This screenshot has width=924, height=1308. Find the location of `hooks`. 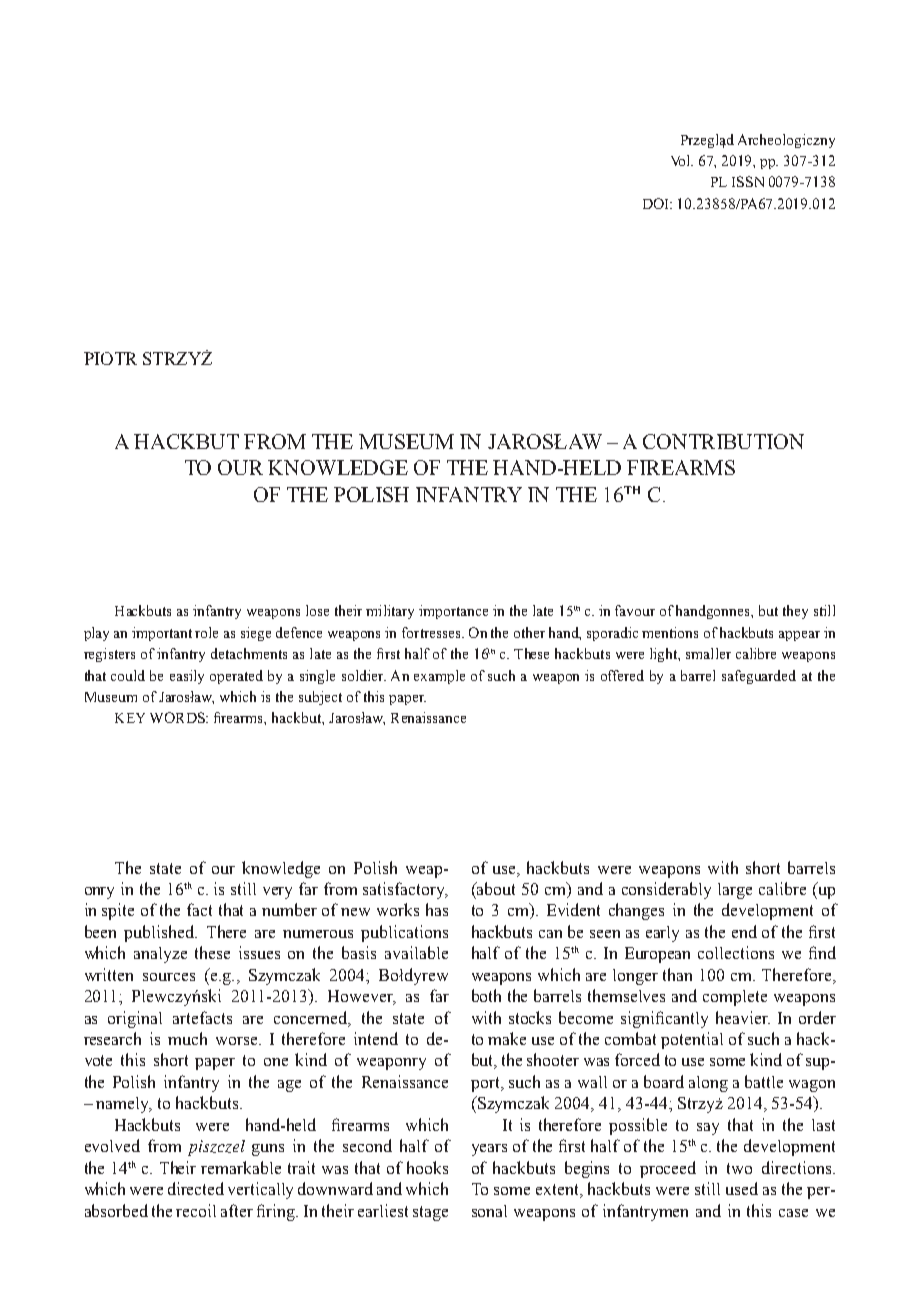

hooks is located at coordinates (427, 1167).
